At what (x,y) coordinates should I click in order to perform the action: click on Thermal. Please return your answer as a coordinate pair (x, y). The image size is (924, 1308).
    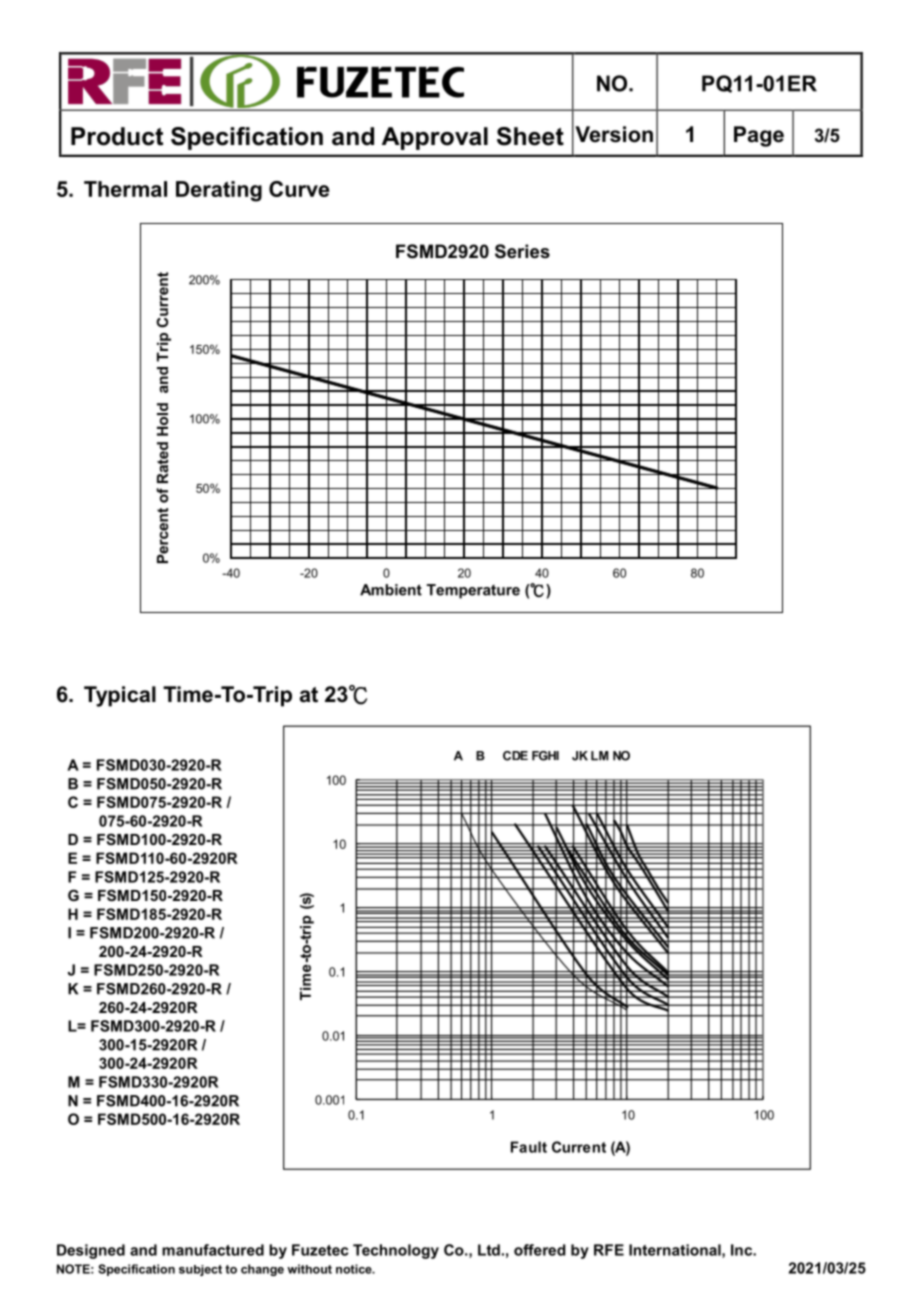
    Looking at the image, I should click on (125, 189).
